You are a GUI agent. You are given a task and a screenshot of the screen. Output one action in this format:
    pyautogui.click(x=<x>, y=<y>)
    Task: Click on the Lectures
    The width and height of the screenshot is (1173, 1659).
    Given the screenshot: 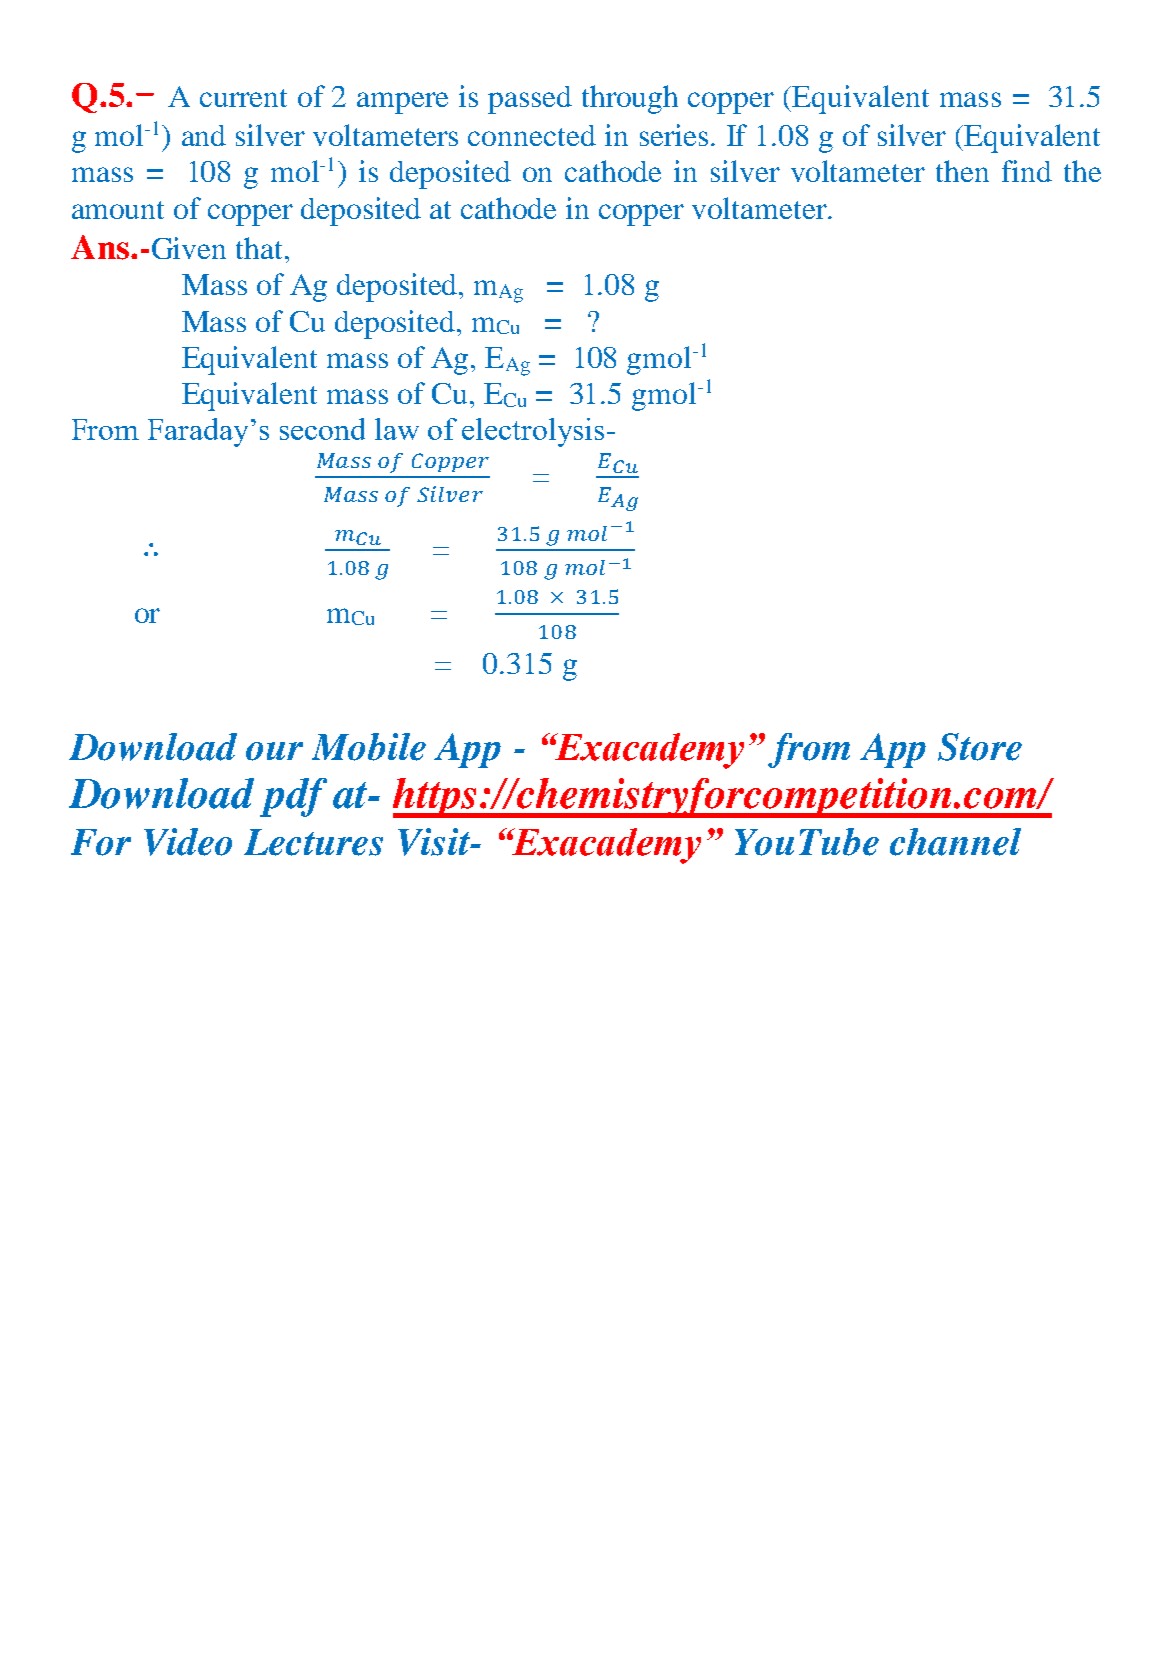 What is the action you would take?
    pyautogui.click(x=313, y=842)
